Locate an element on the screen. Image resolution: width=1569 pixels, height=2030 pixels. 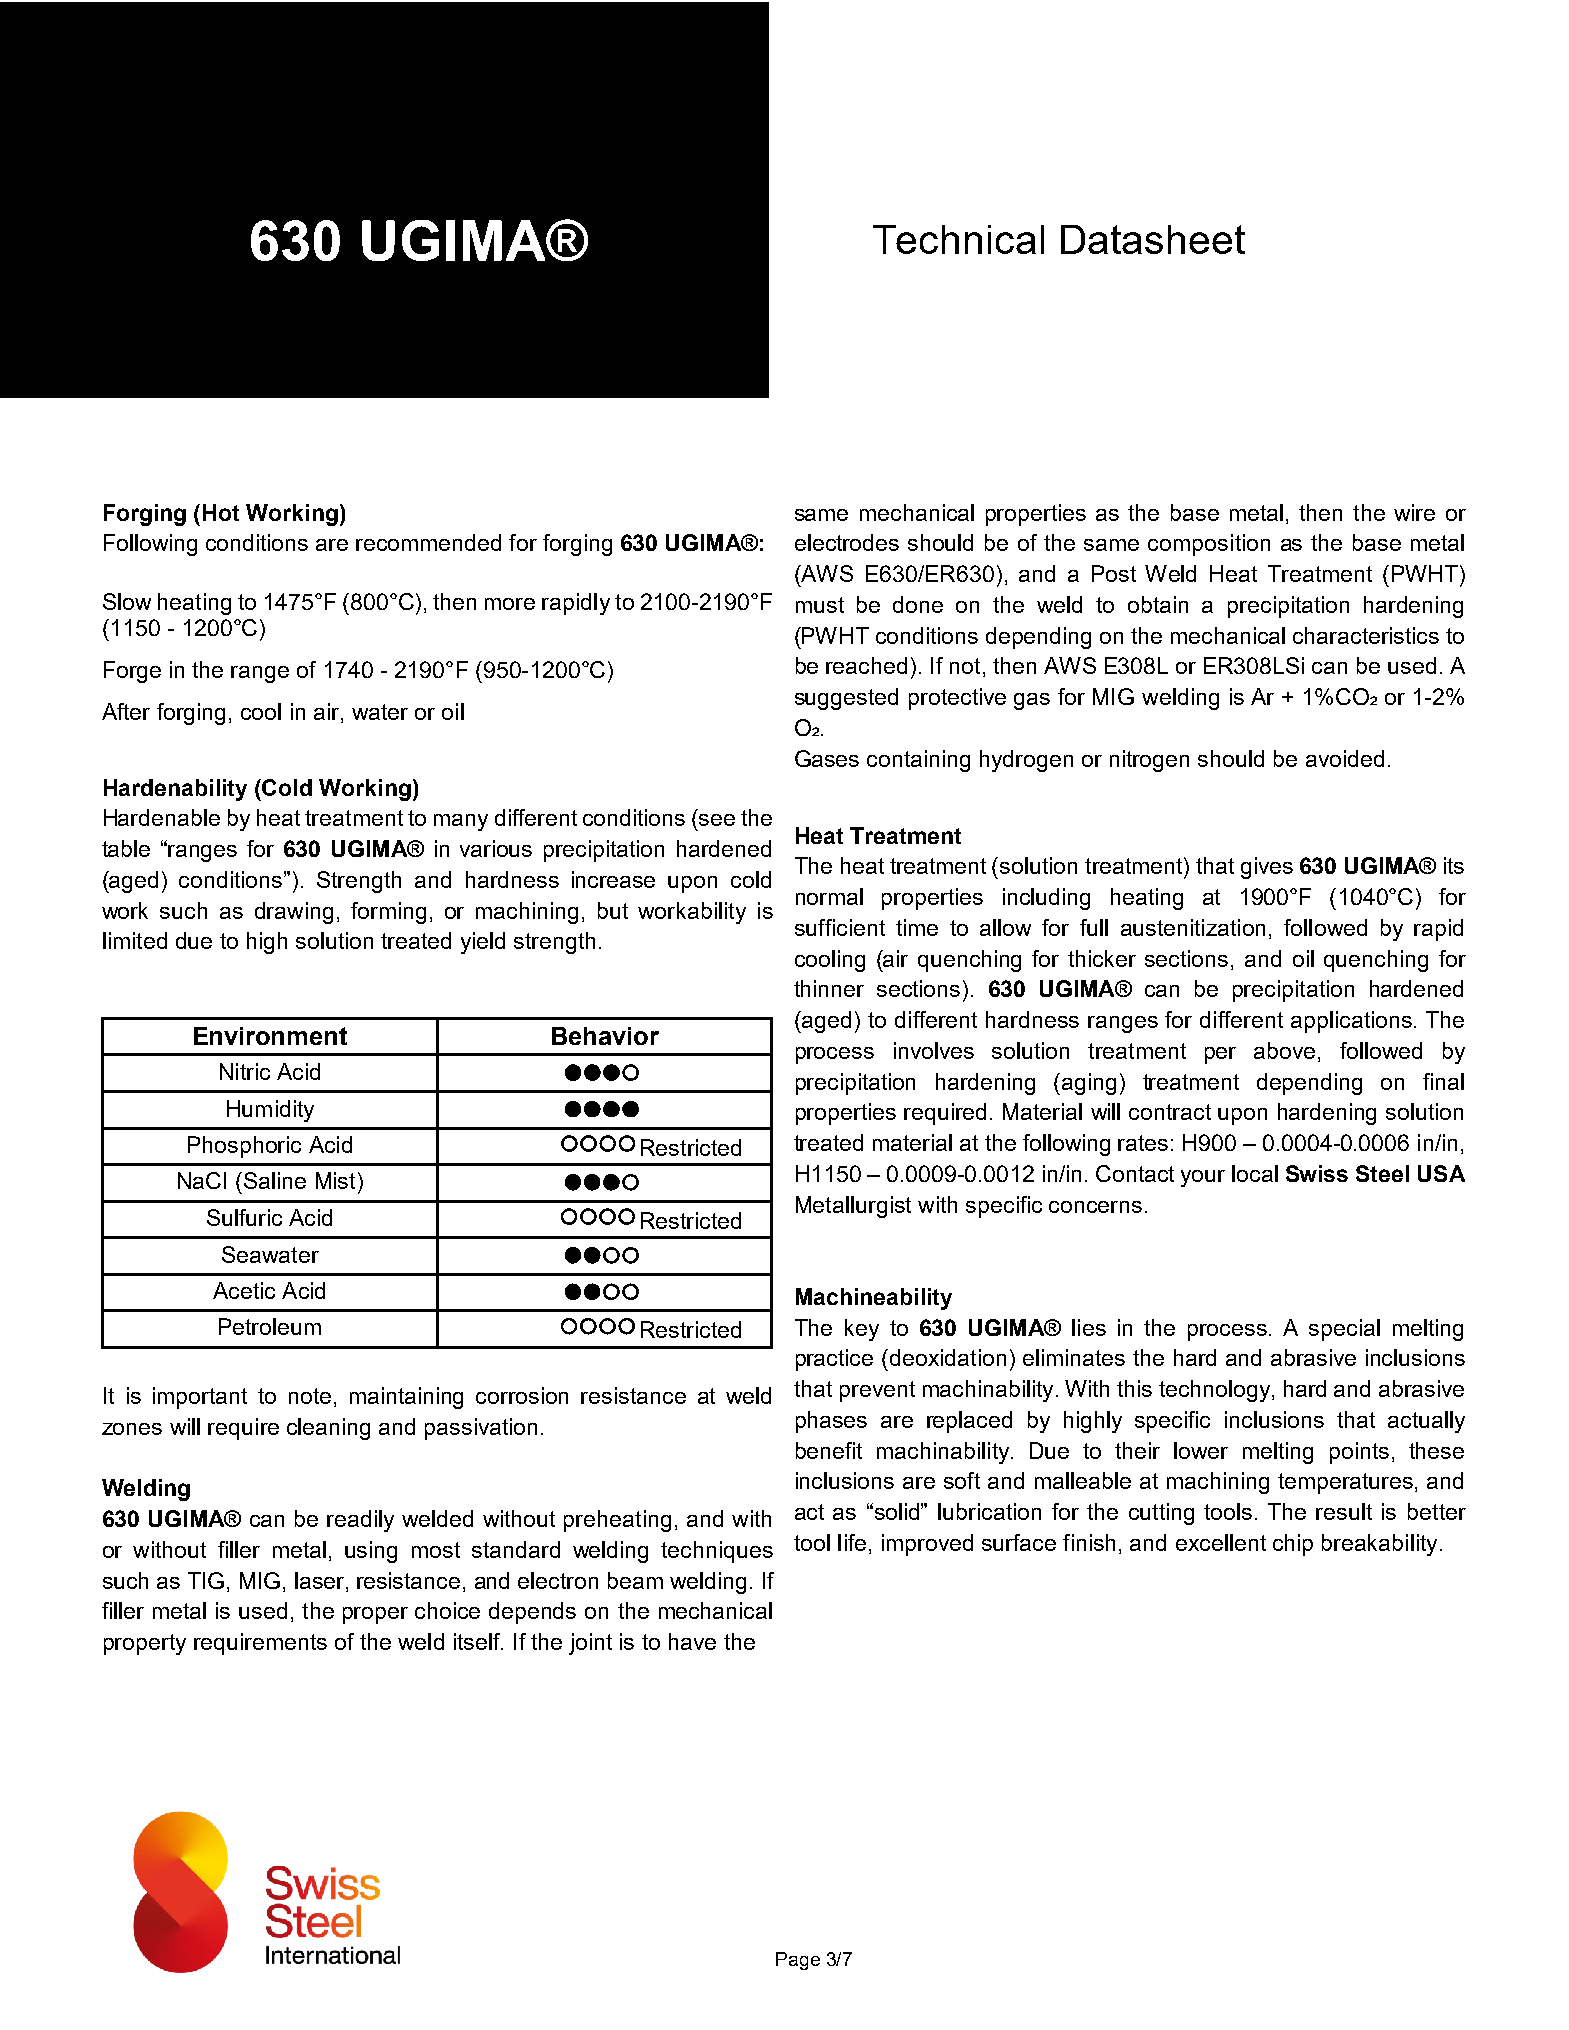
Technical is located at coordinates (958, 239).
